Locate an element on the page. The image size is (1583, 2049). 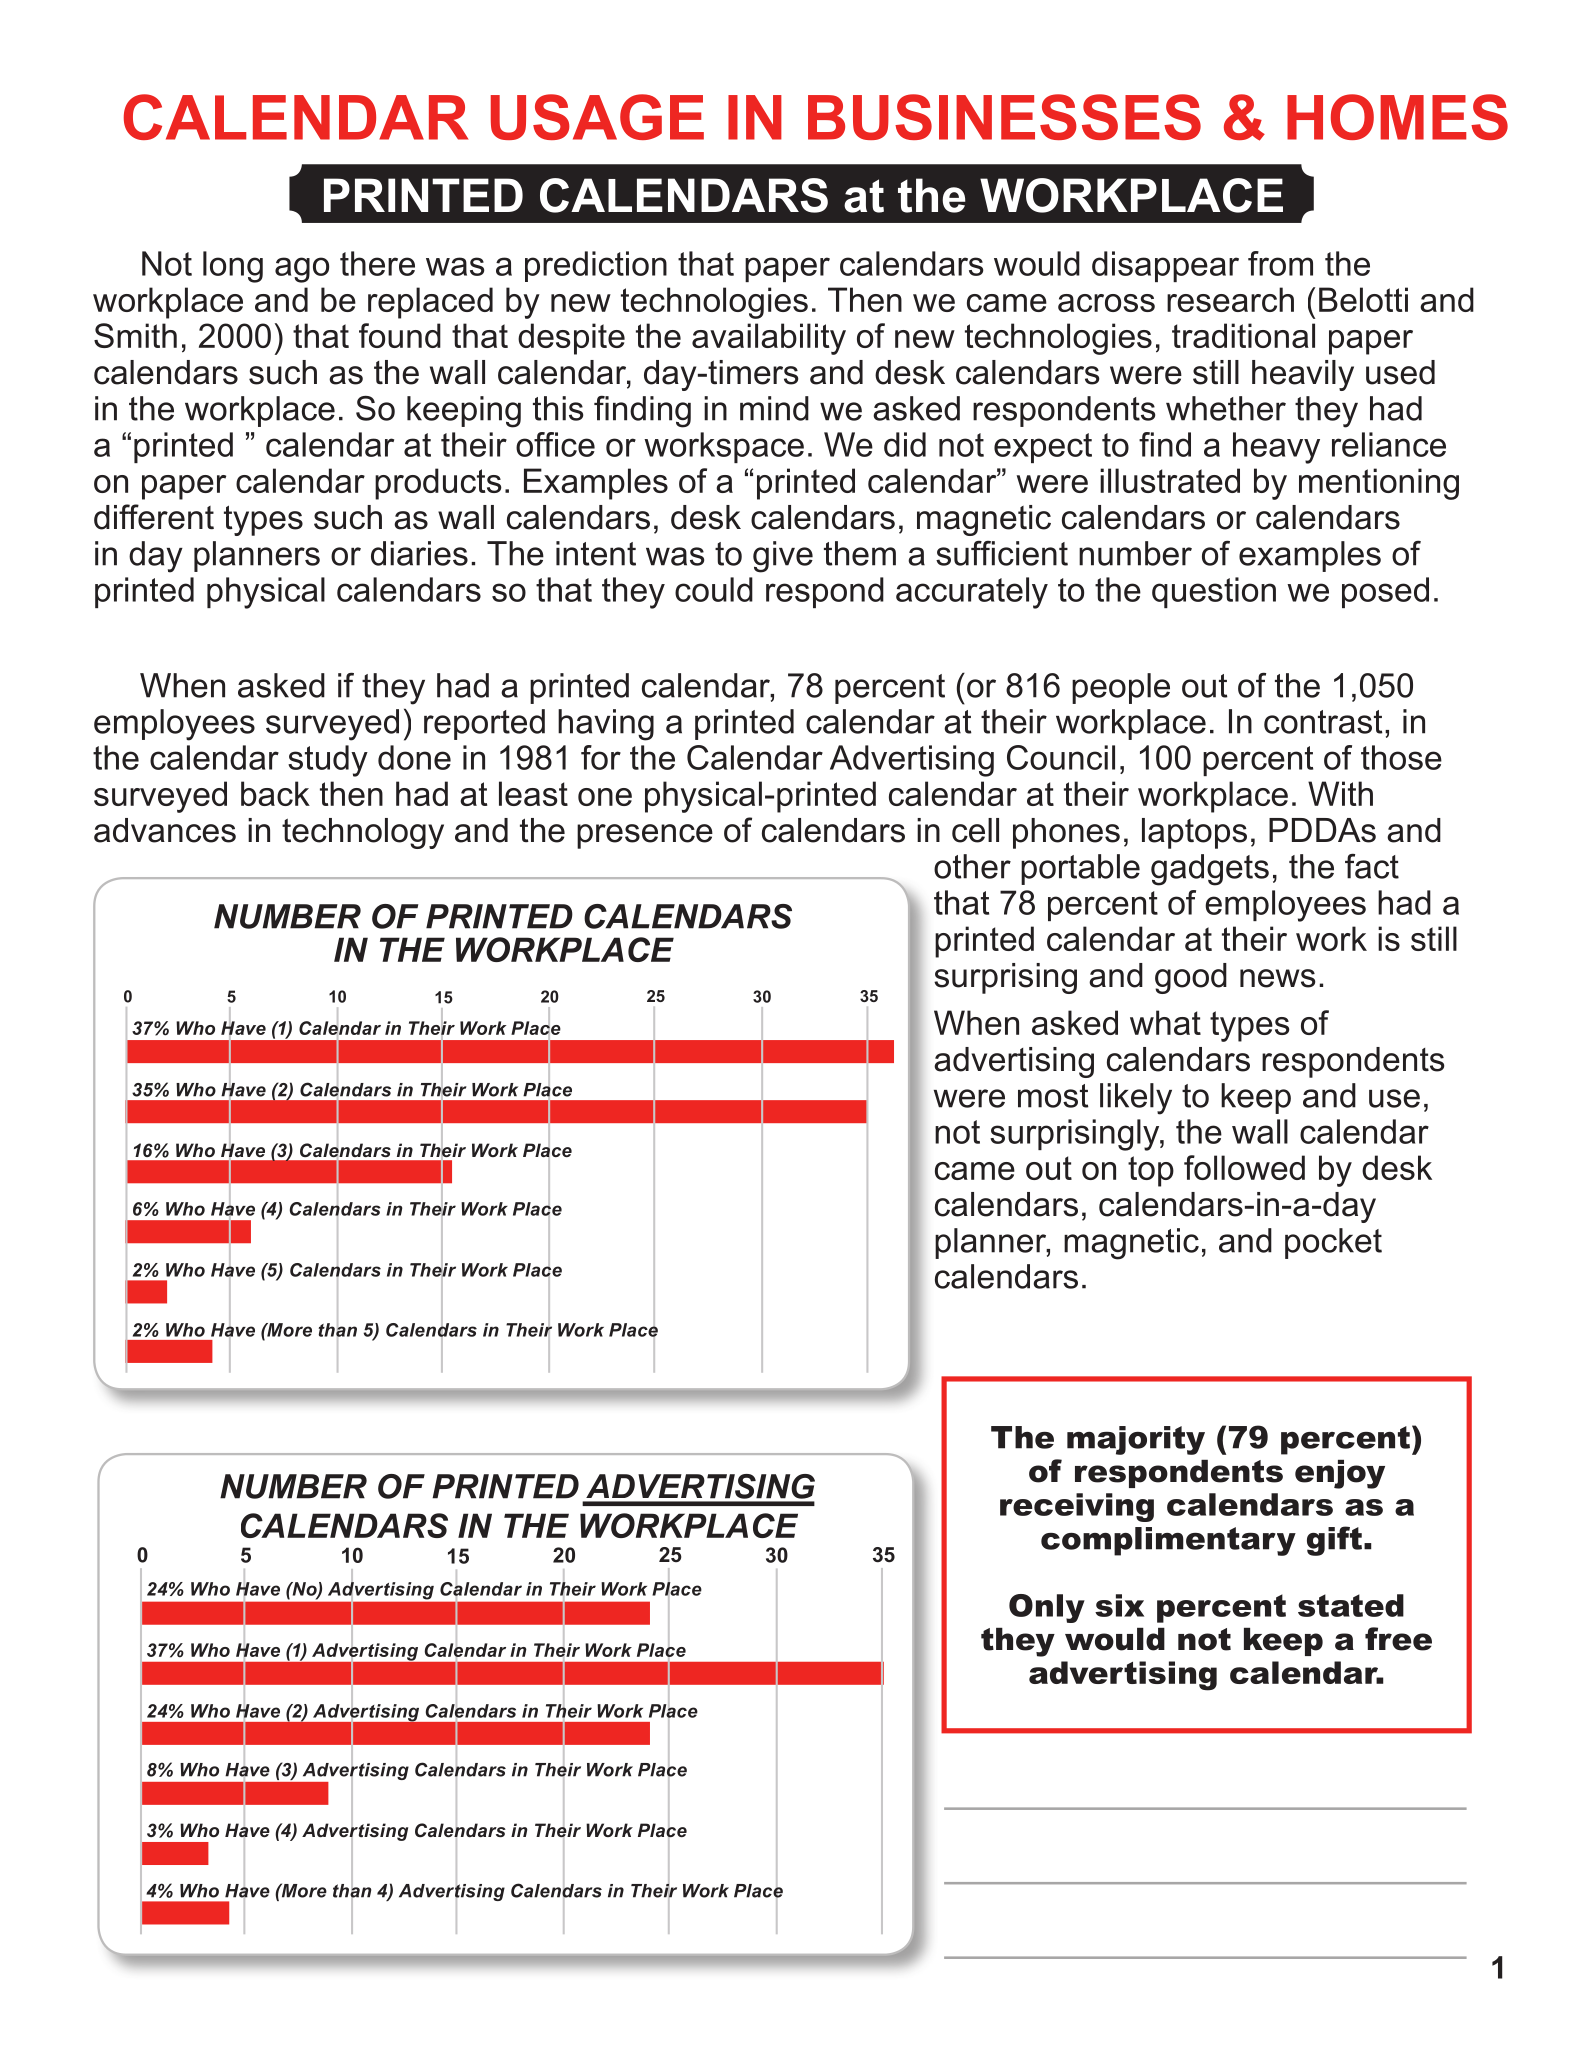
technology is located at coordinates (363, 833).
